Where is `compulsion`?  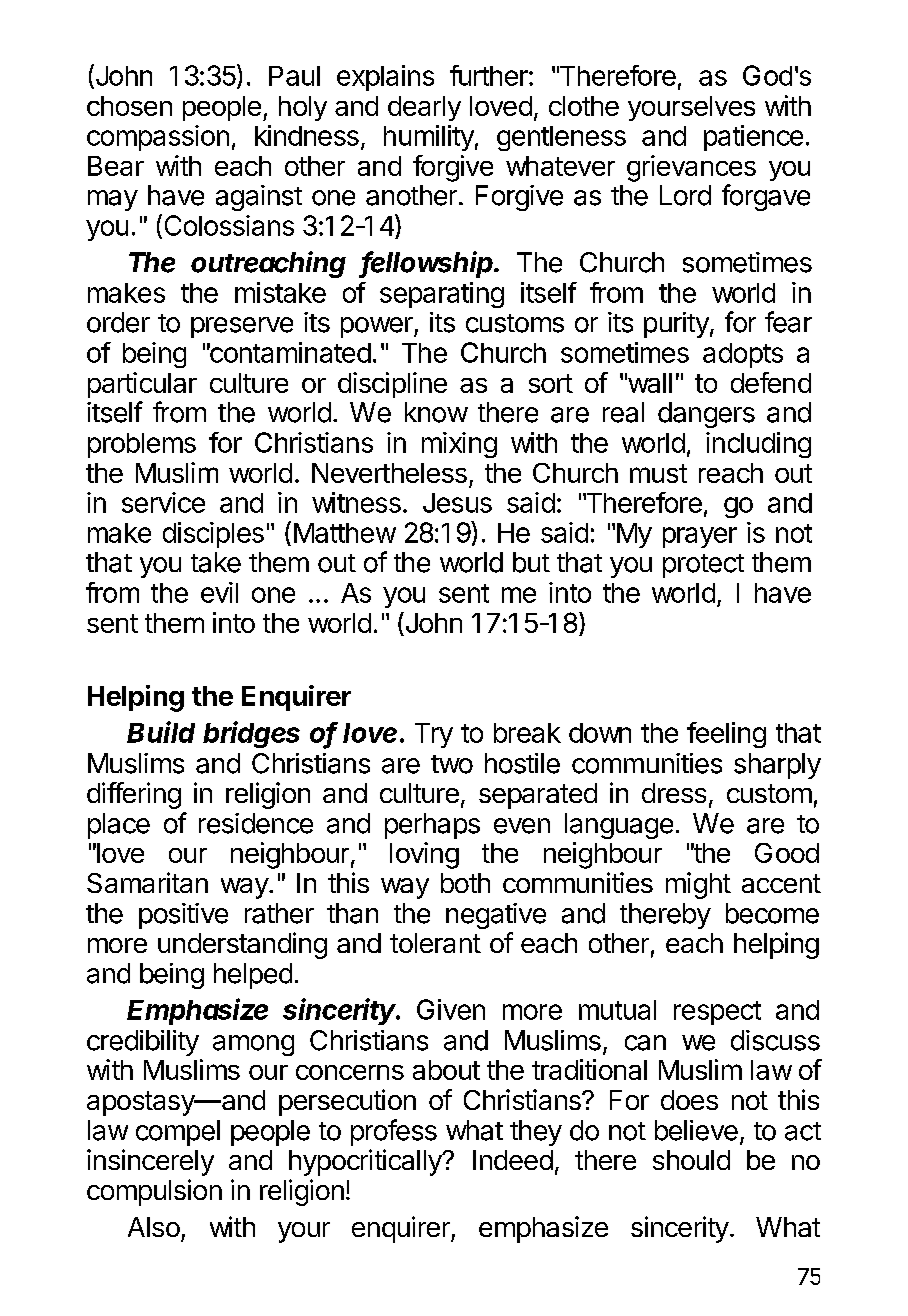 compulsion is located at coordinates (154, 1192).
